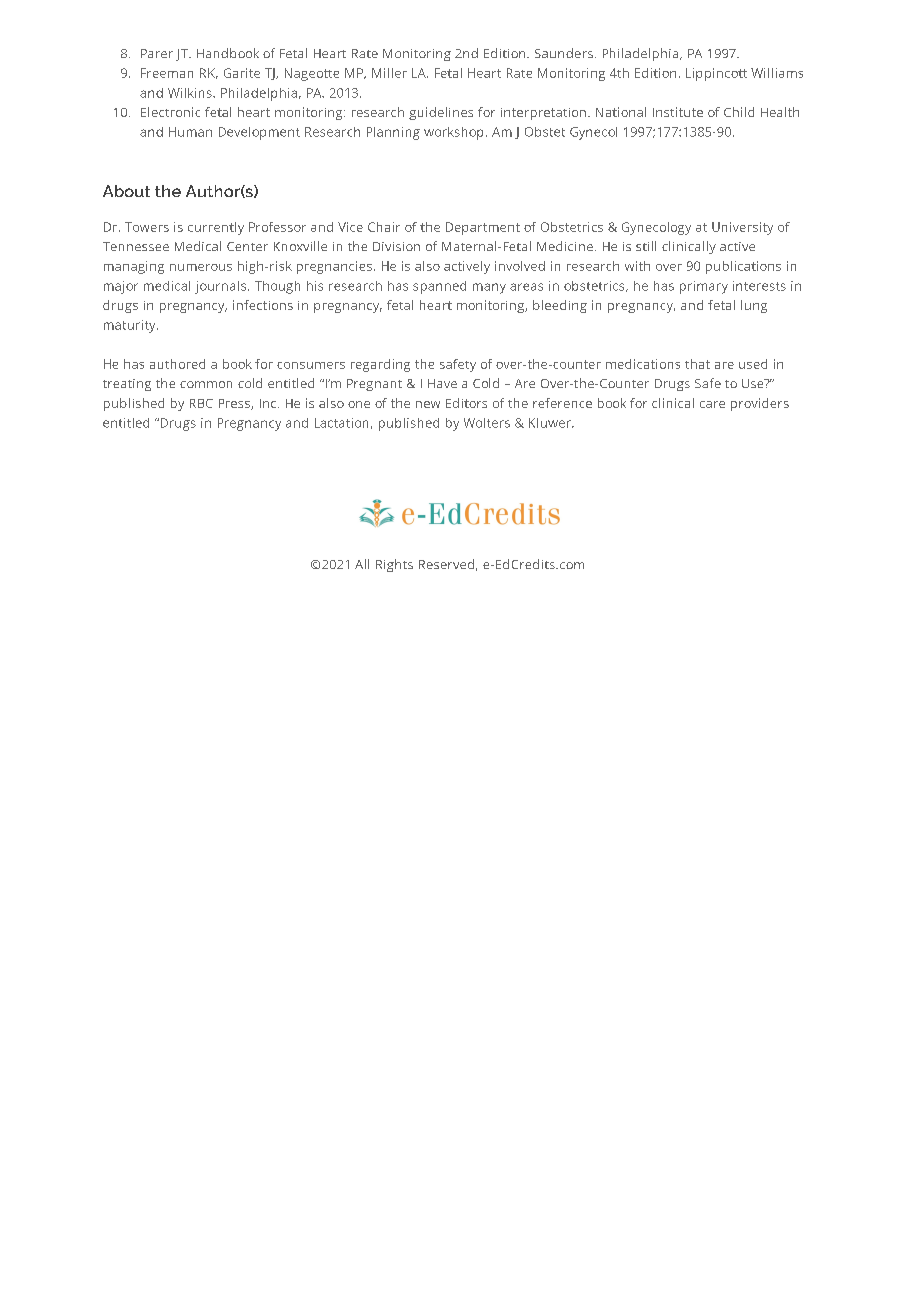 This screenshot has height=1308, width=924. Describe the element at coordinates (126, 191) in the screenshot. I see `About` at that location.
